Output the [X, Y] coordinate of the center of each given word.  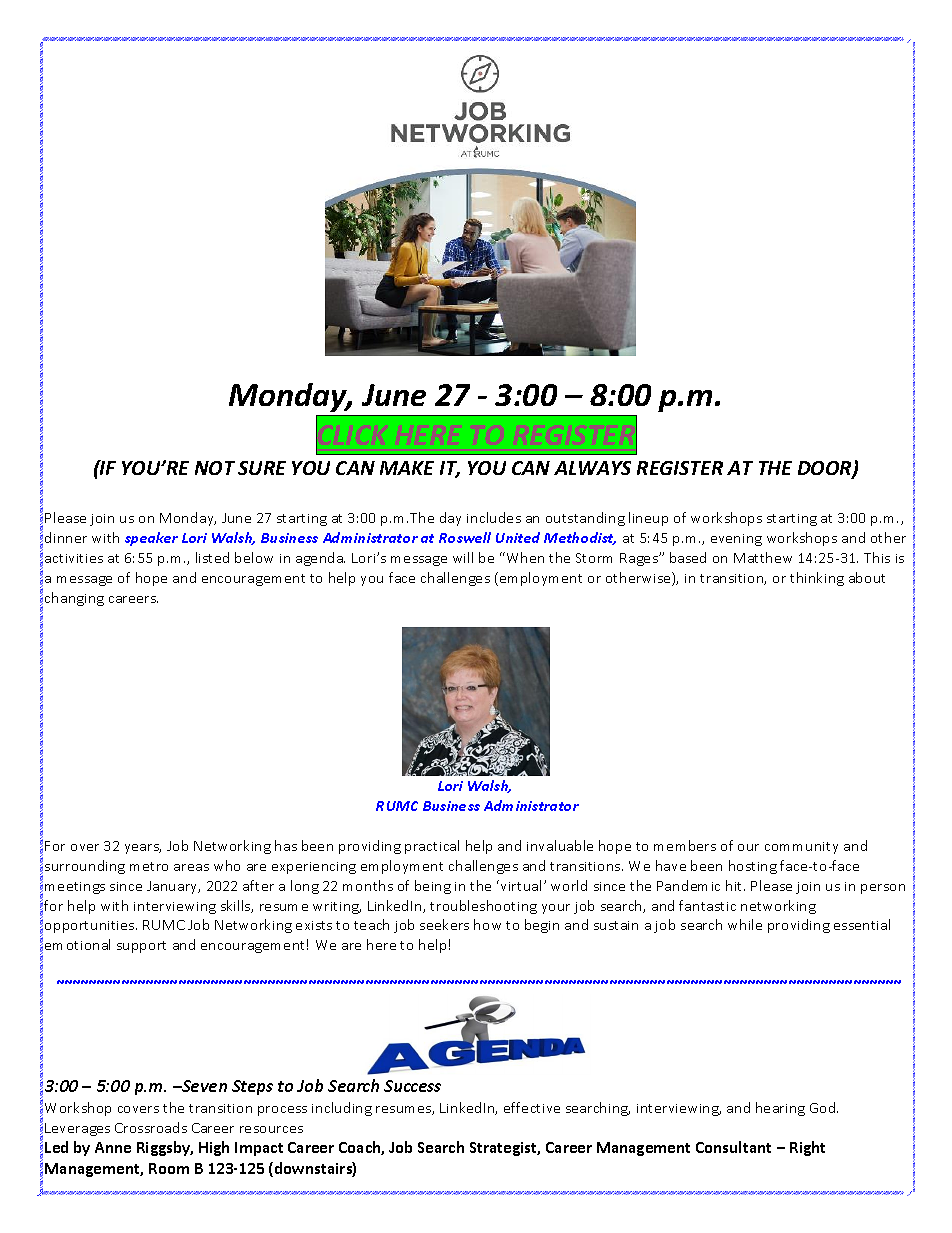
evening [736, 540]
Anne [113, 1147]
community [801, 848]
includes [494, 517]
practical [432, 847]
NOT [215, 468]
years [143, 849]
